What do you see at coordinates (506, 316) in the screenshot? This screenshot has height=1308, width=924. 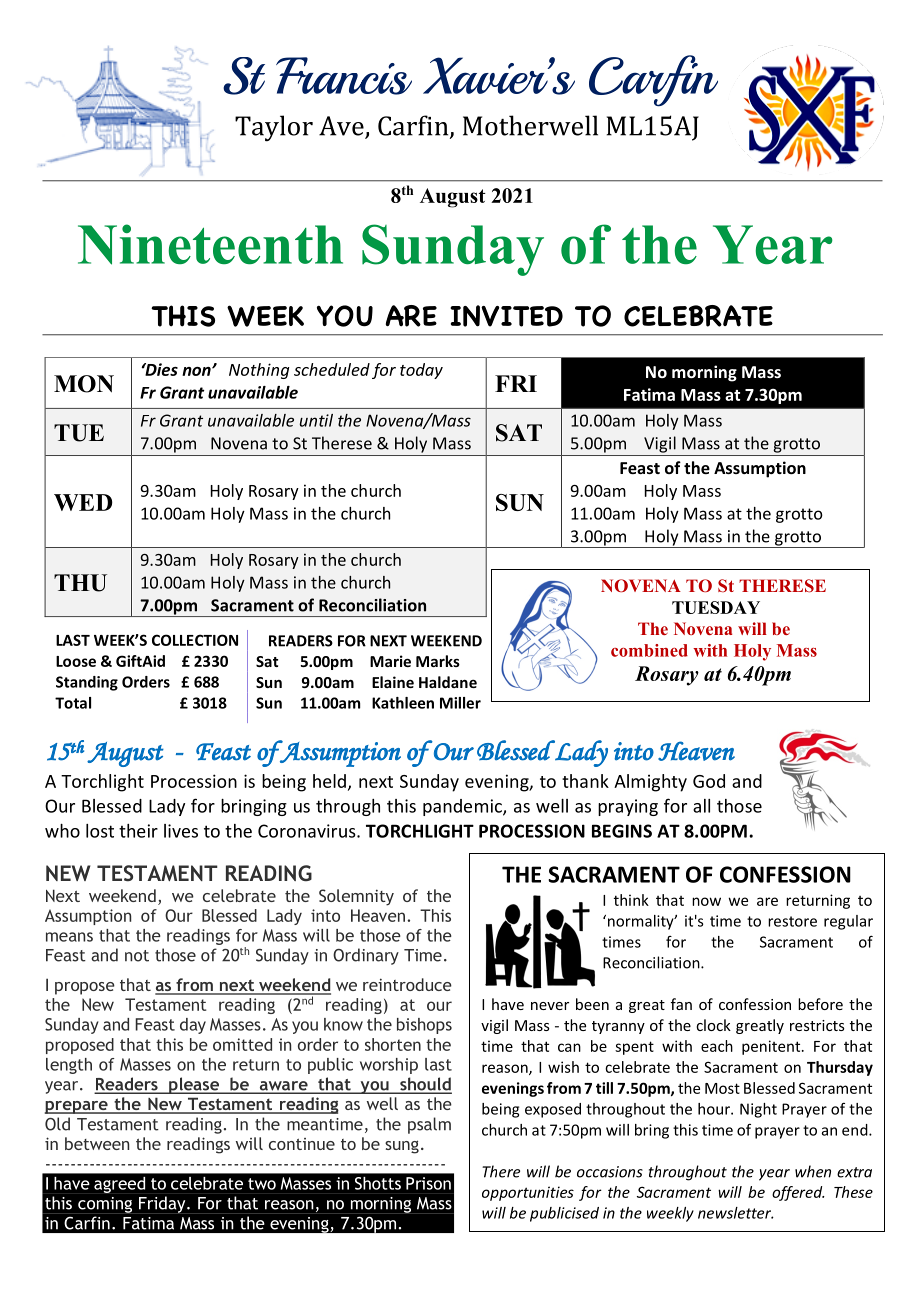 I see `INVITED` at bounding box center [506, 316].
